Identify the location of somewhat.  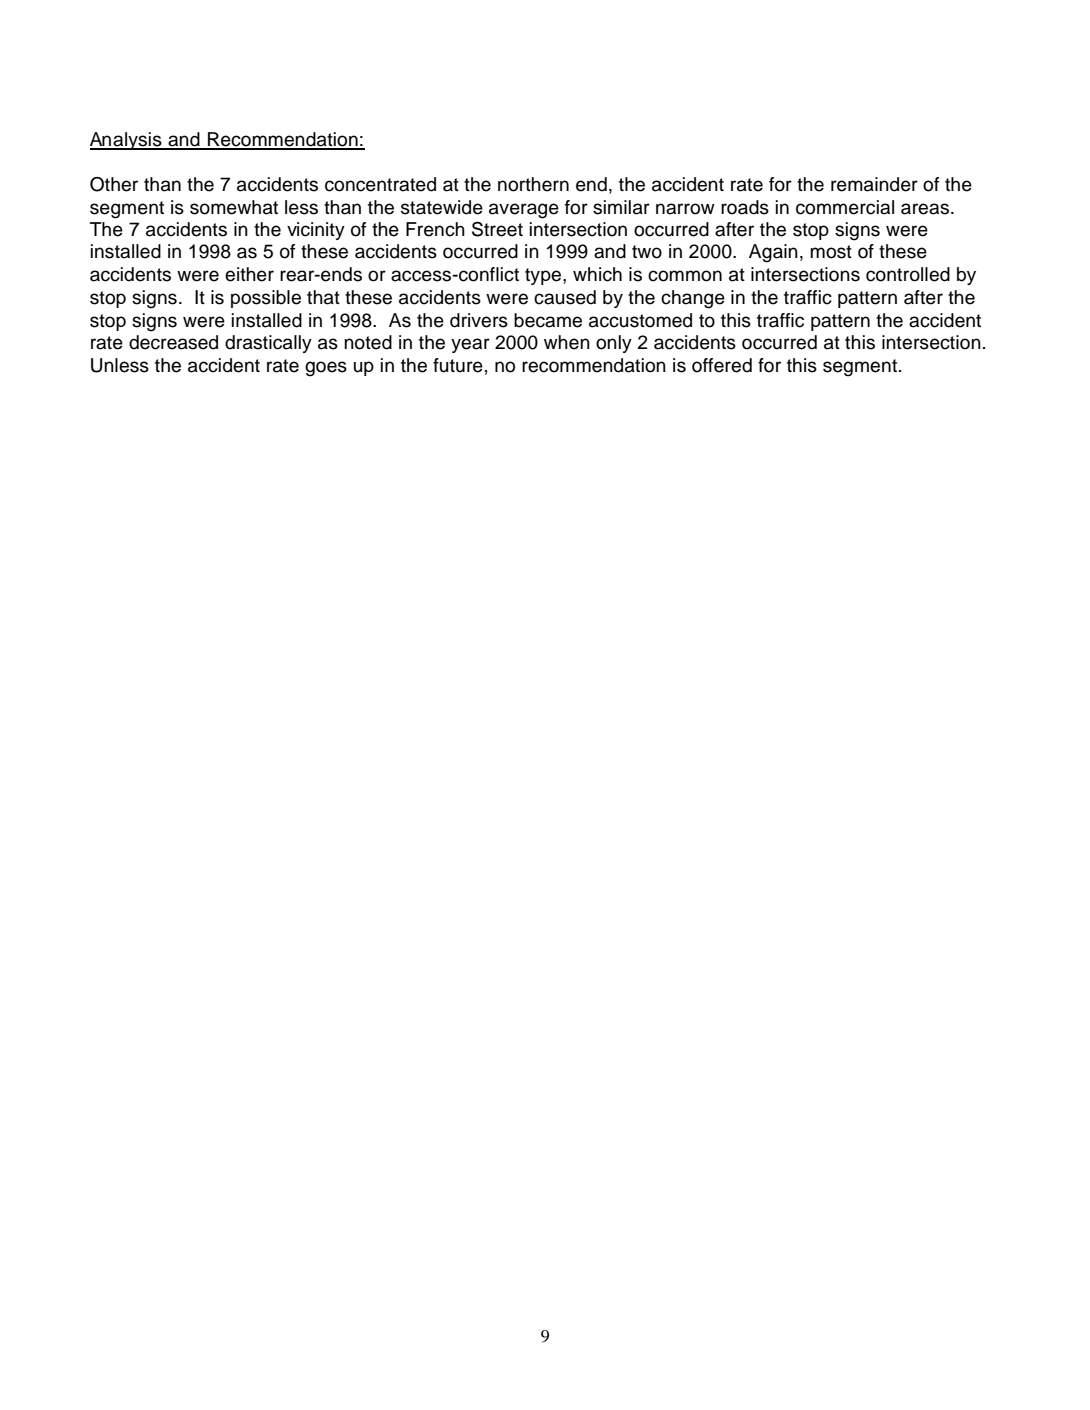
(234, 207).
